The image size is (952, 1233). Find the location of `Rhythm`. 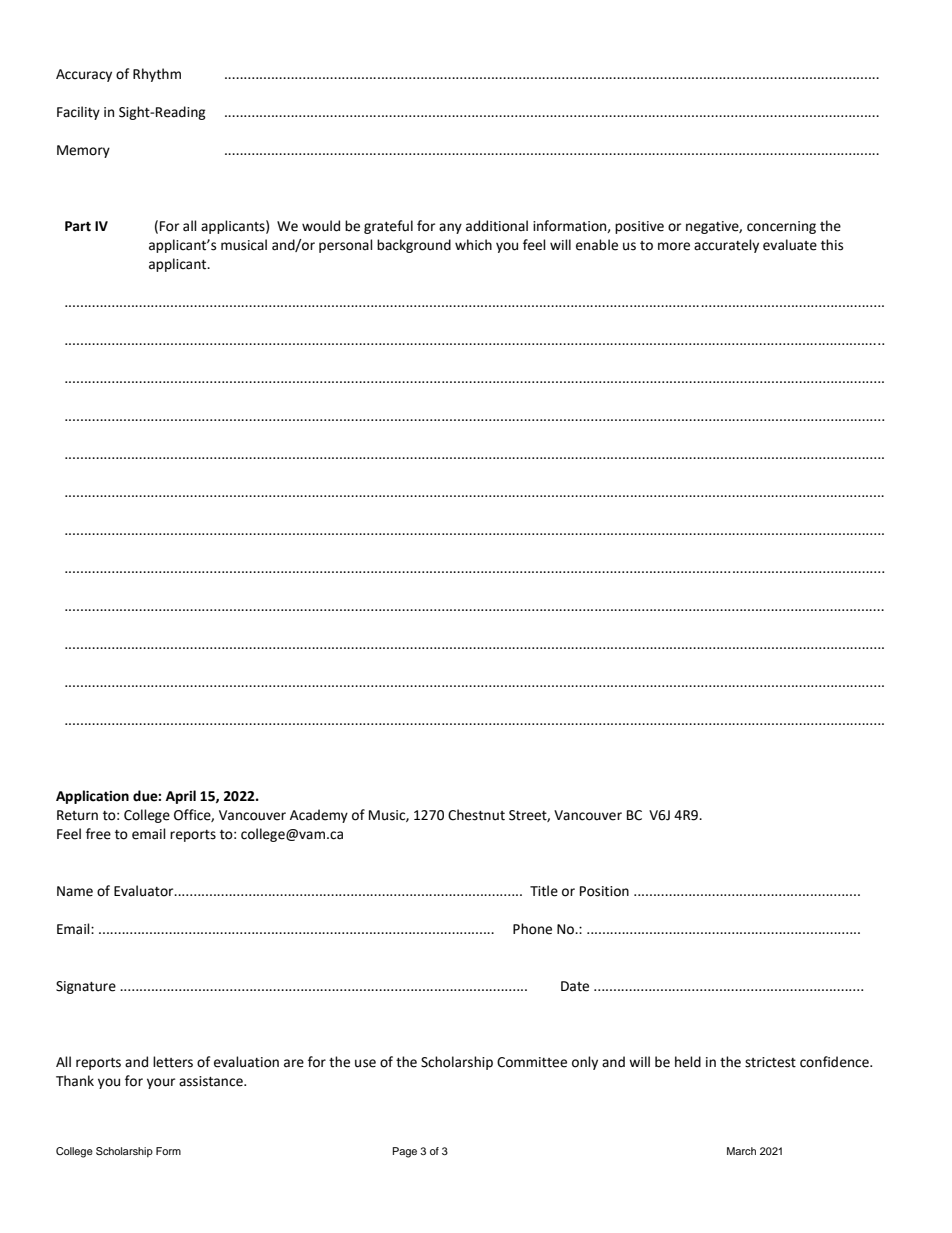

Rhythm is located at coordinates (157, 75).
